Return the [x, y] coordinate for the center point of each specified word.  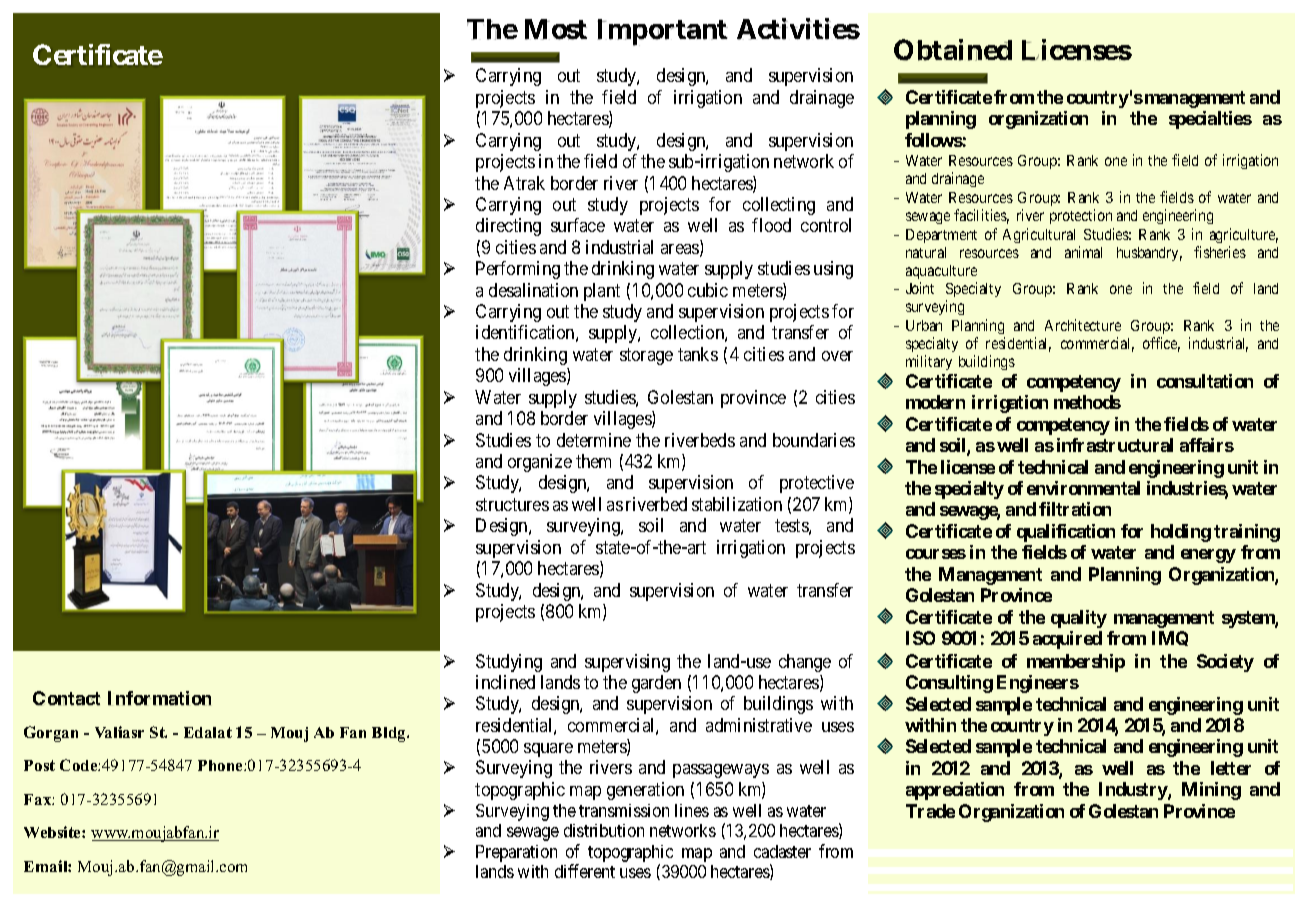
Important [662, 32]
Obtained [953, 50]
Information [159, 698]
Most [556, 29]
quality [1079, 619]
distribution [604, 830]
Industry [1134, 791]
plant [602, 292]
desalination [533, 290]
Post [39, 765]
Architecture [1083, 325]
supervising [627, 663]
